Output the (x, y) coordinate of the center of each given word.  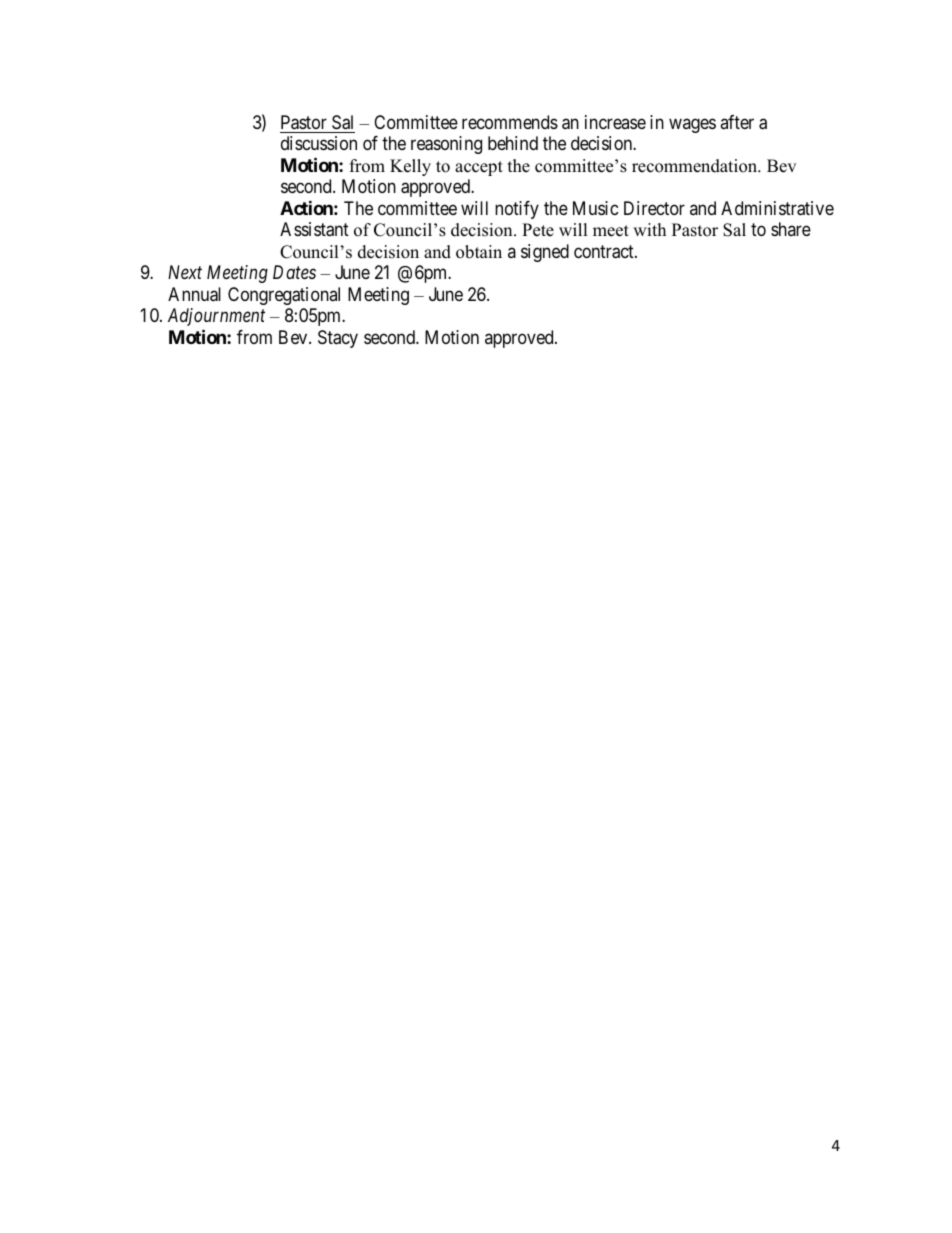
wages (692, 125)
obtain (479, 252)
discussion (319, 143)
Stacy (338, 339)
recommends (510, 122)
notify (517, 210)
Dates (294, 272)
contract (605, 252)
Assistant (314, 229)
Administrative (777, 208)
